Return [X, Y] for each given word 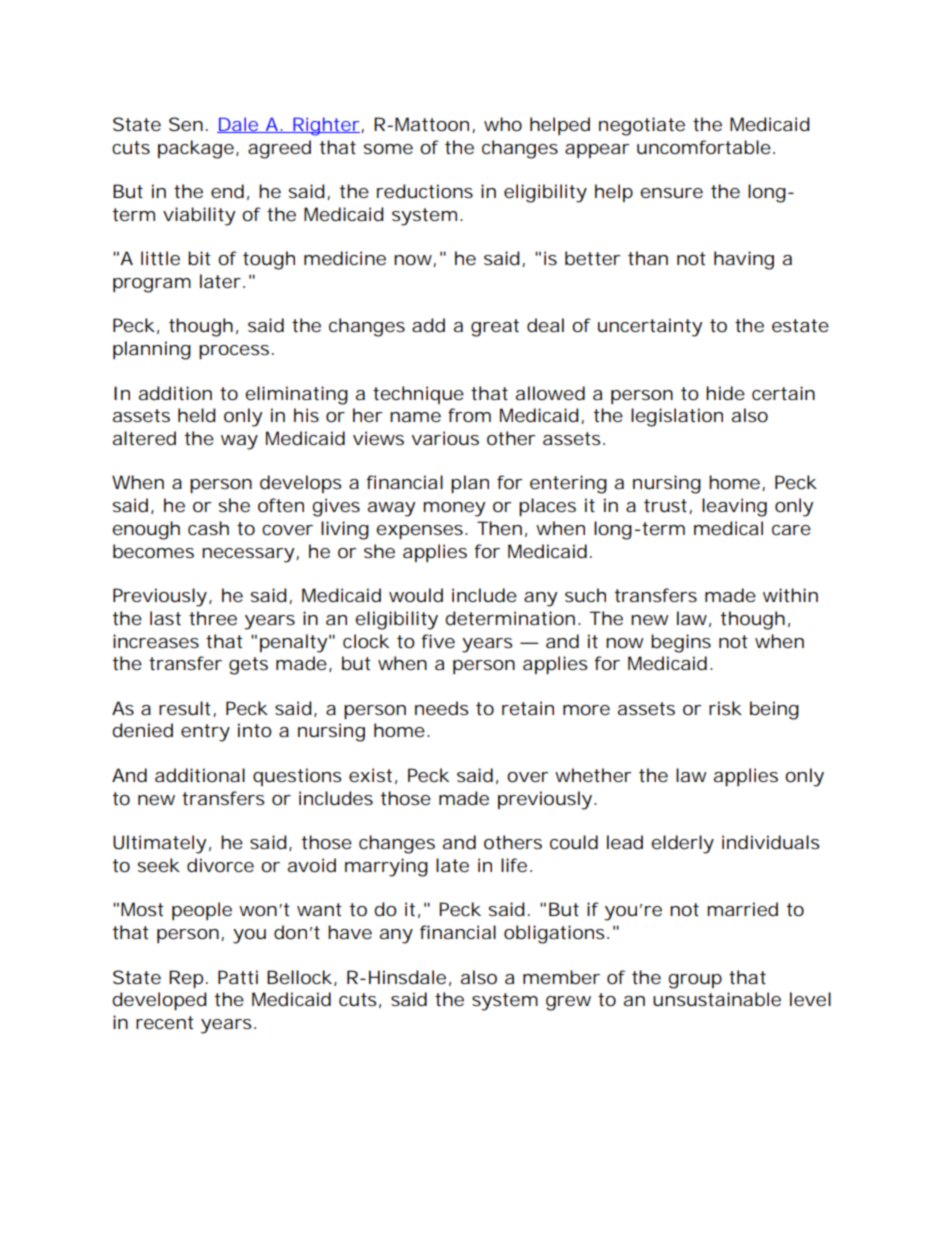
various [445, 438]
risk [725, 708]
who [503, 124]
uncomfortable [704, 147]
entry [205, 733]
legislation [677, 417]
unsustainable [717, 999]
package [196, 149]
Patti [238, 977]
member [561, 977]
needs [442, 708]
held [197, 415]
